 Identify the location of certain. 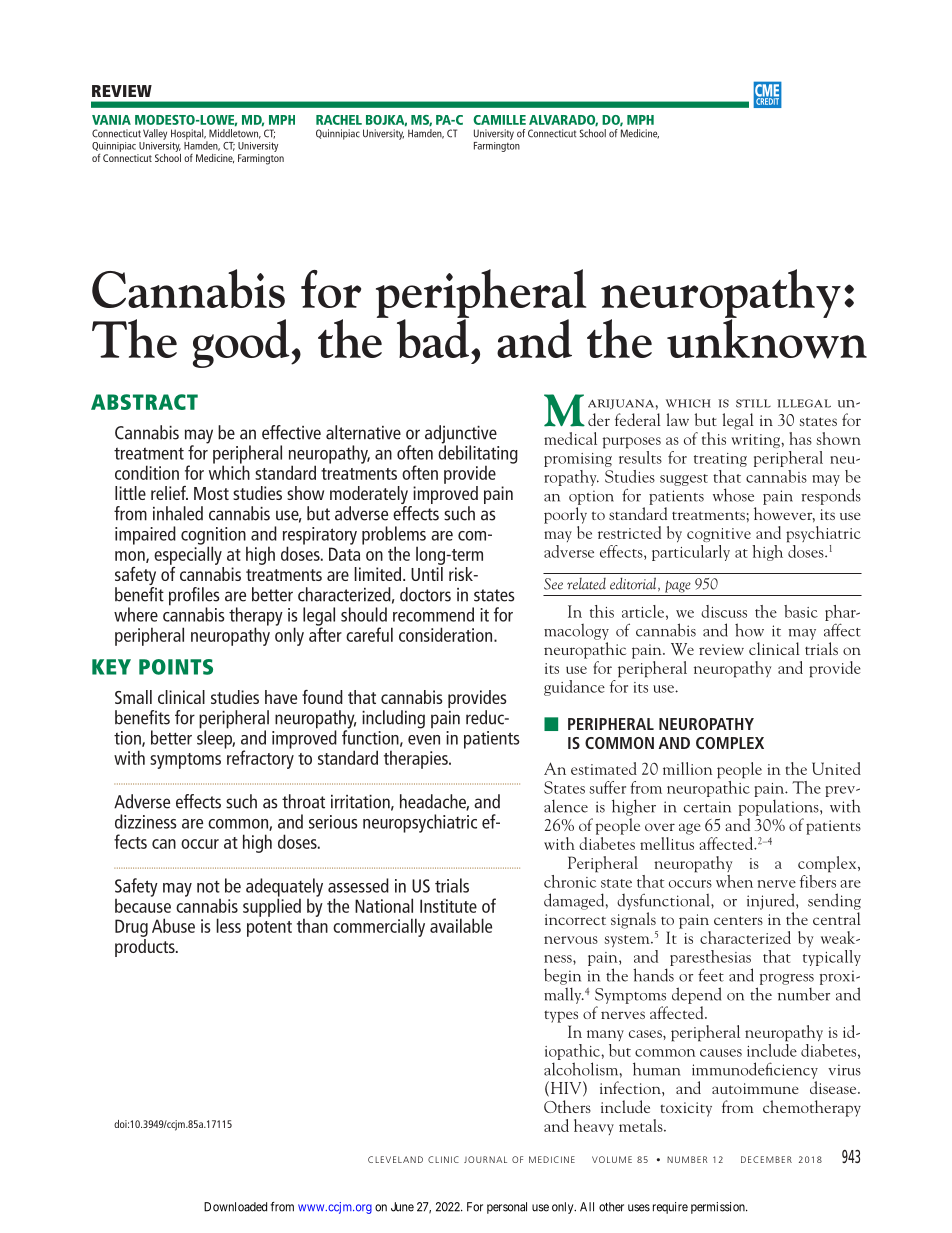
(707, 807).
